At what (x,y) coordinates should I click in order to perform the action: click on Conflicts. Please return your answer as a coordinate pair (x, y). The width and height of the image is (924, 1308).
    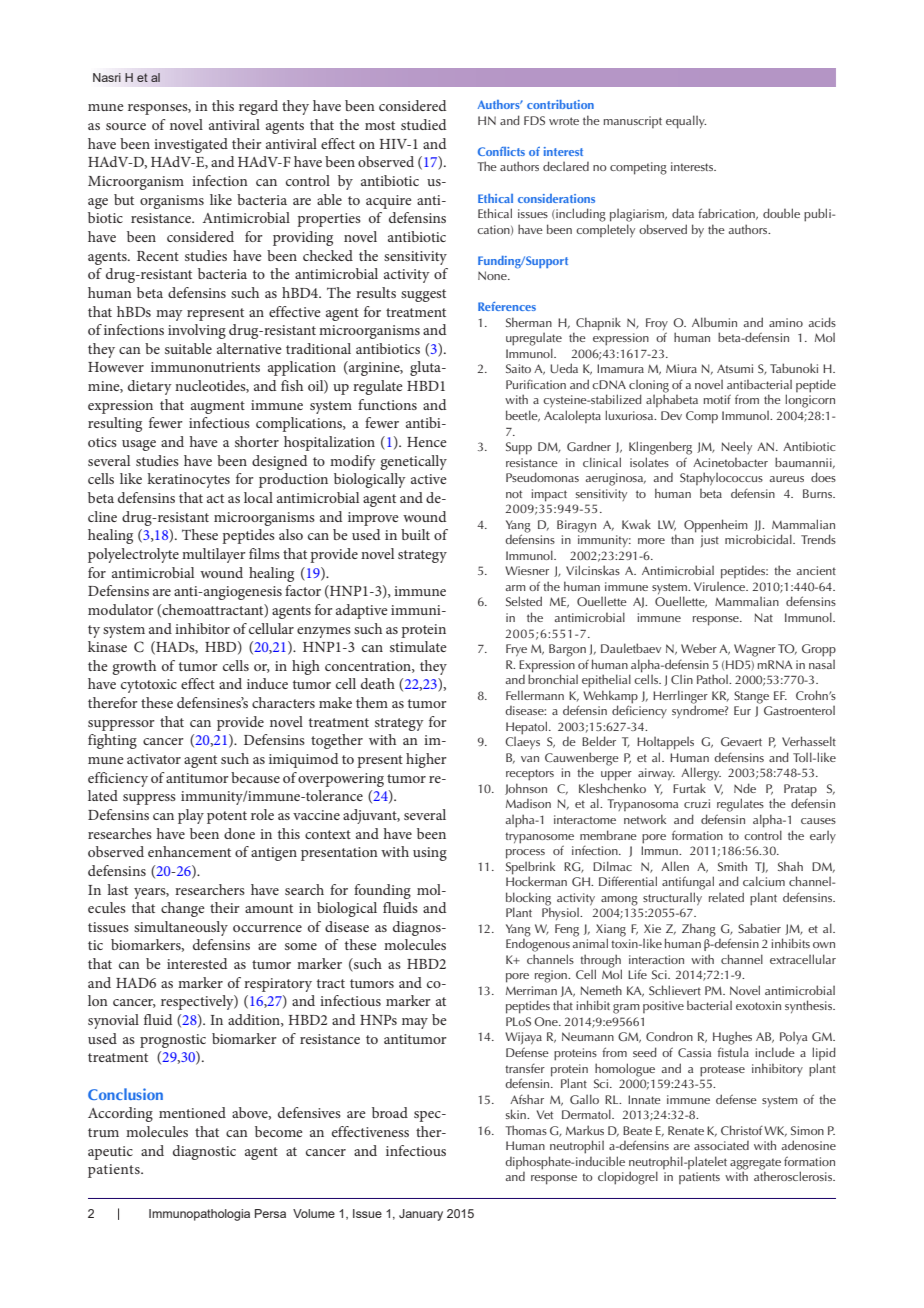
    Looking at the image, I should click on (501, 151).
